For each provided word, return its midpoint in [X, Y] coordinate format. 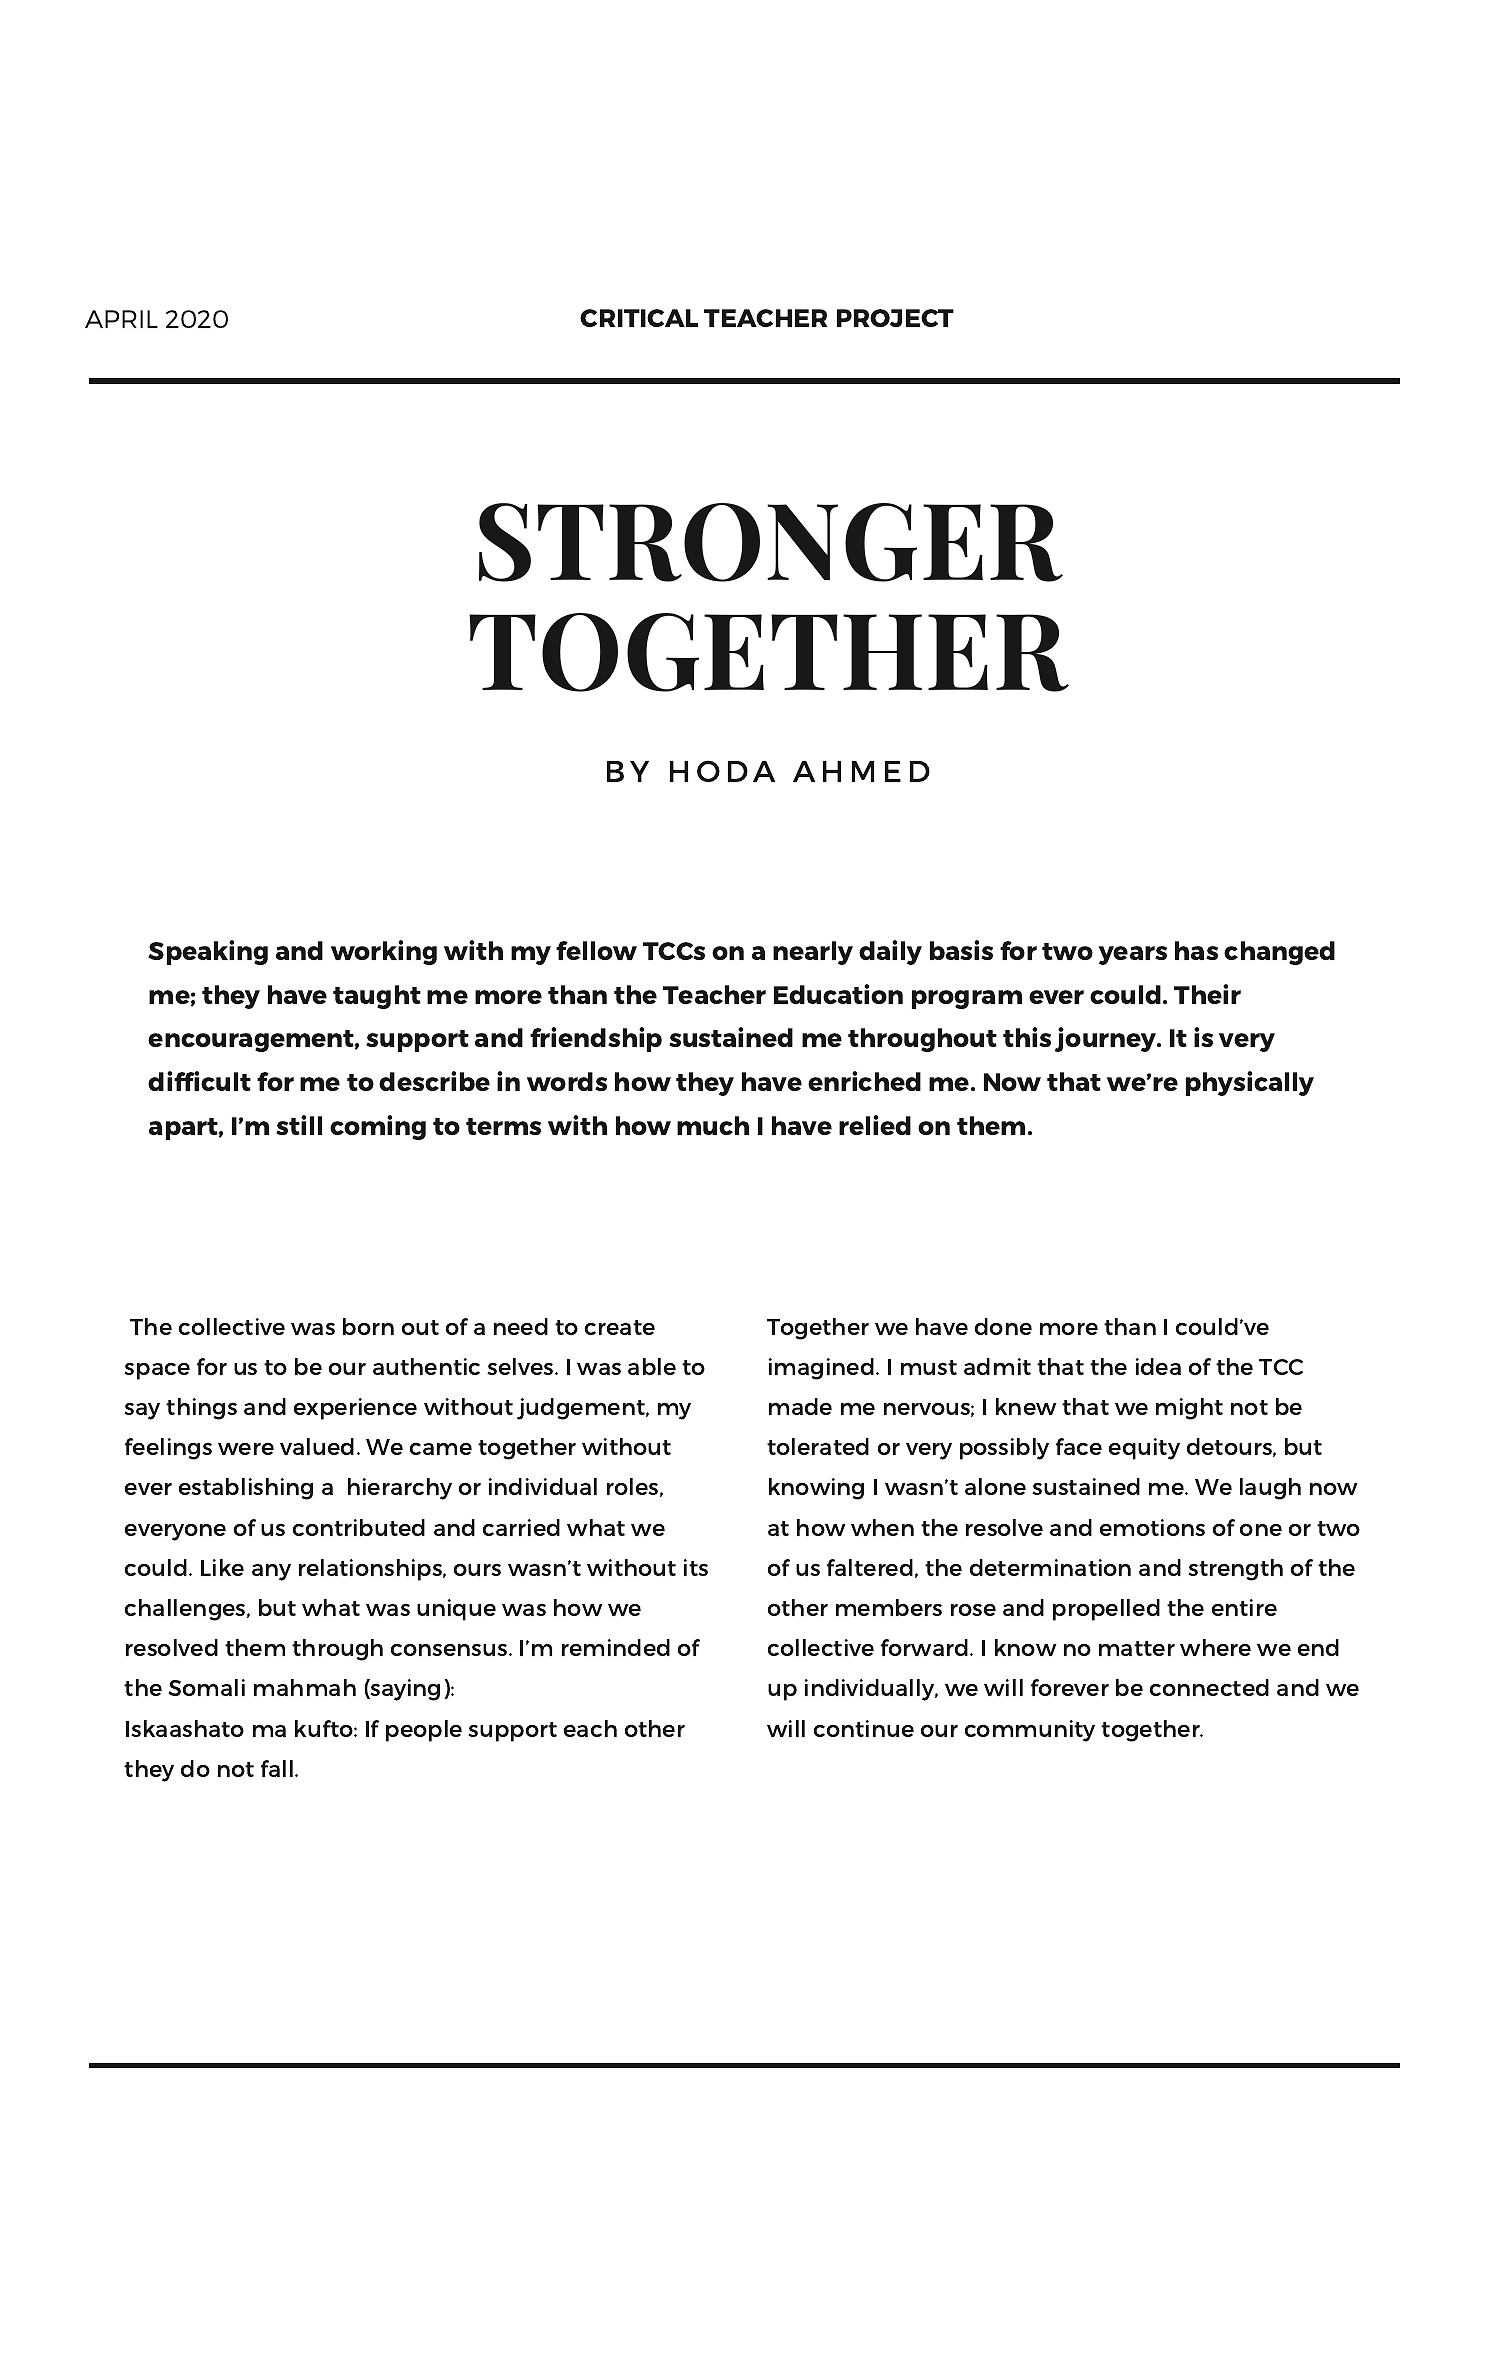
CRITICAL [639, 318]
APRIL [121, 319]
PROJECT [895, 318]
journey [1107, 1039]
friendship [596, 1039]
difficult [199, 1081]
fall [277, 1768]
